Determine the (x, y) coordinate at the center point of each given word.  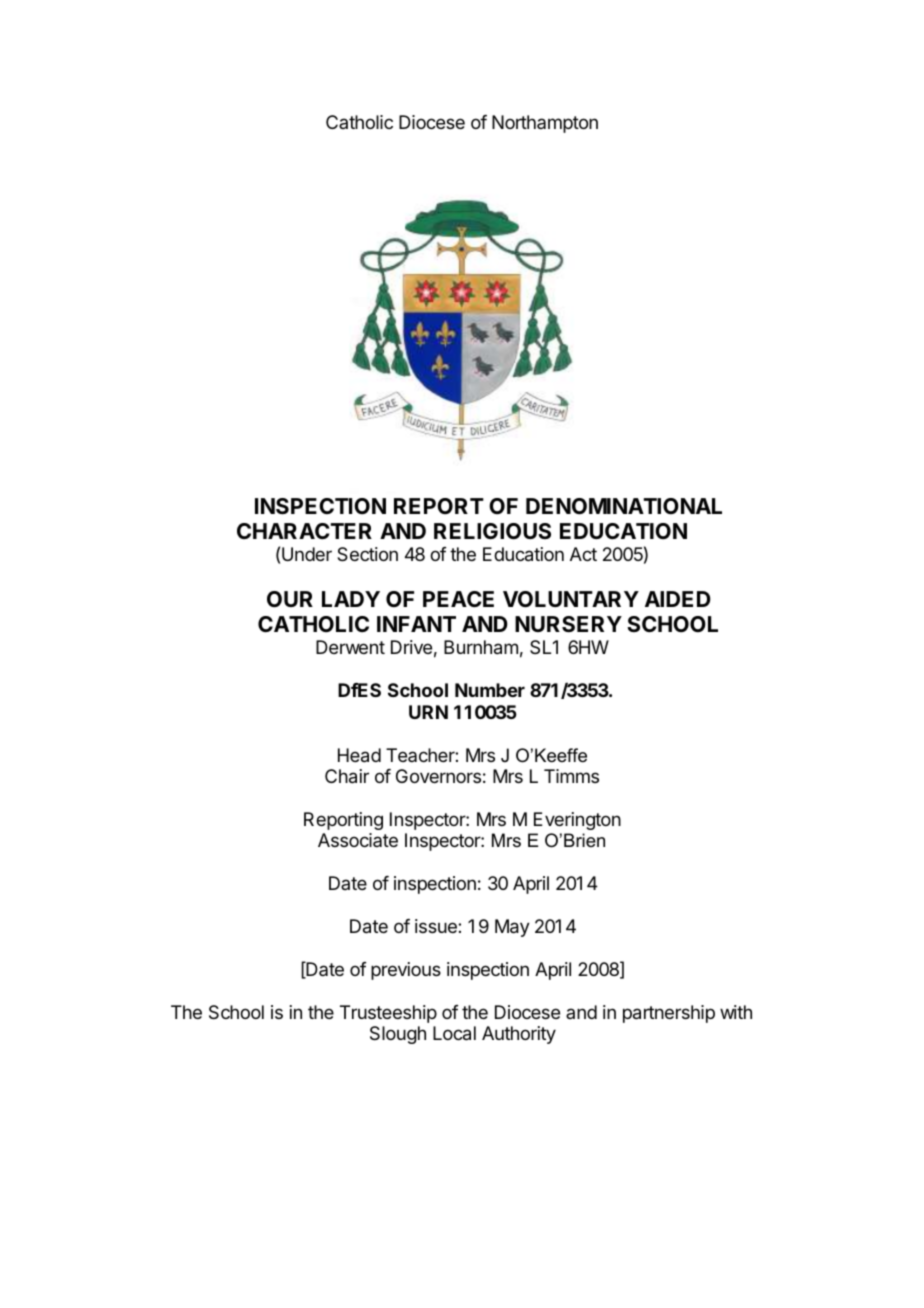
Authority (519, 1035)
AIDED (678, 599)
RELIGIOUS (492, 531)
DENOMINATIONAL (624, 506)
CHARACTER (304, 531)
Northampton (545, 124)
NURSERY (568, 624)
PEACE (458, 599)
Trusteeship (388, 1014)
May (512, 928)
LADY (351, 599)
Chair (347, 776)
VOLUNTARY (571, 599)
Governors (438, 776)
